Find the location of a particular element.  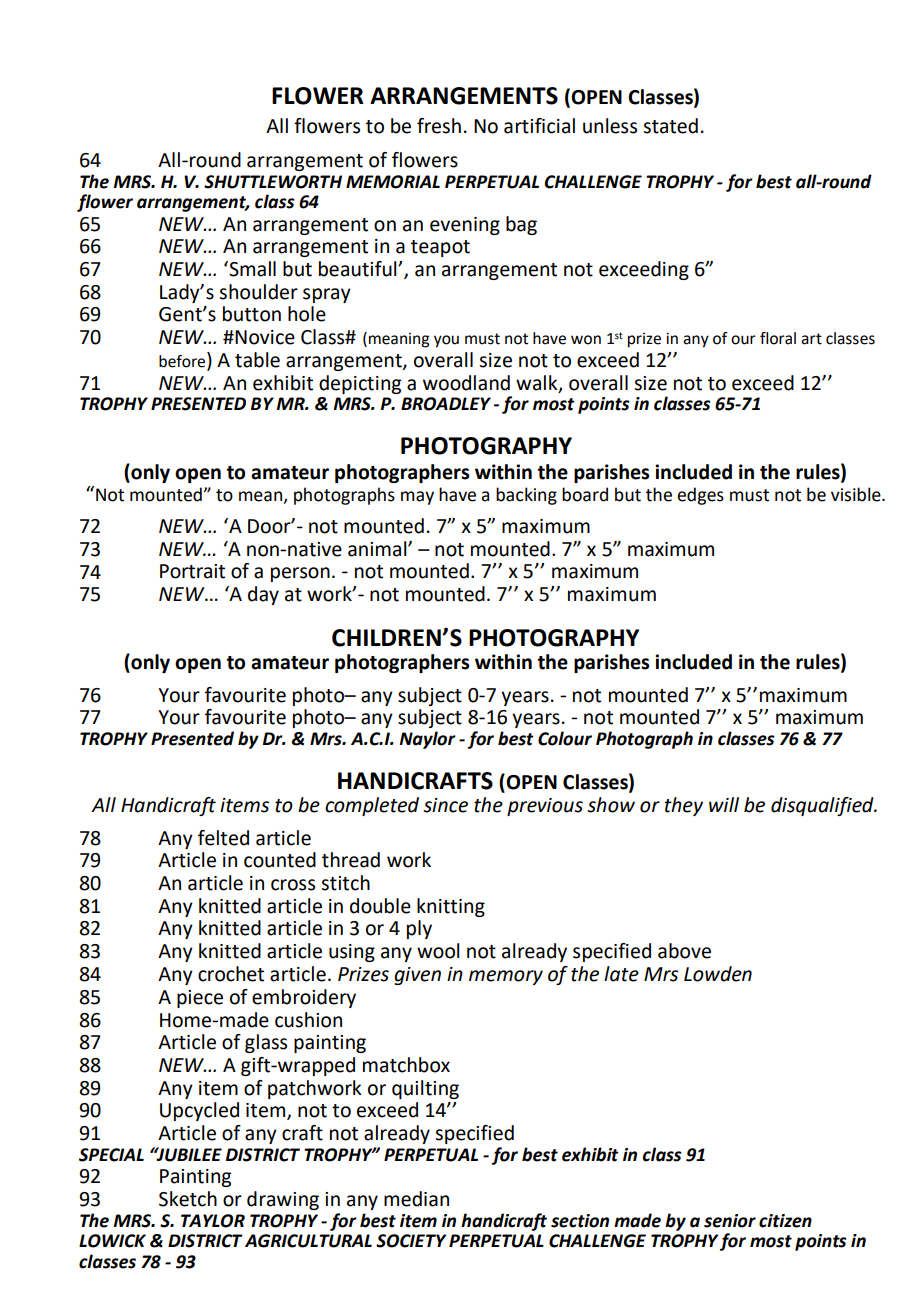

will is located at coordinates (724, 804).
